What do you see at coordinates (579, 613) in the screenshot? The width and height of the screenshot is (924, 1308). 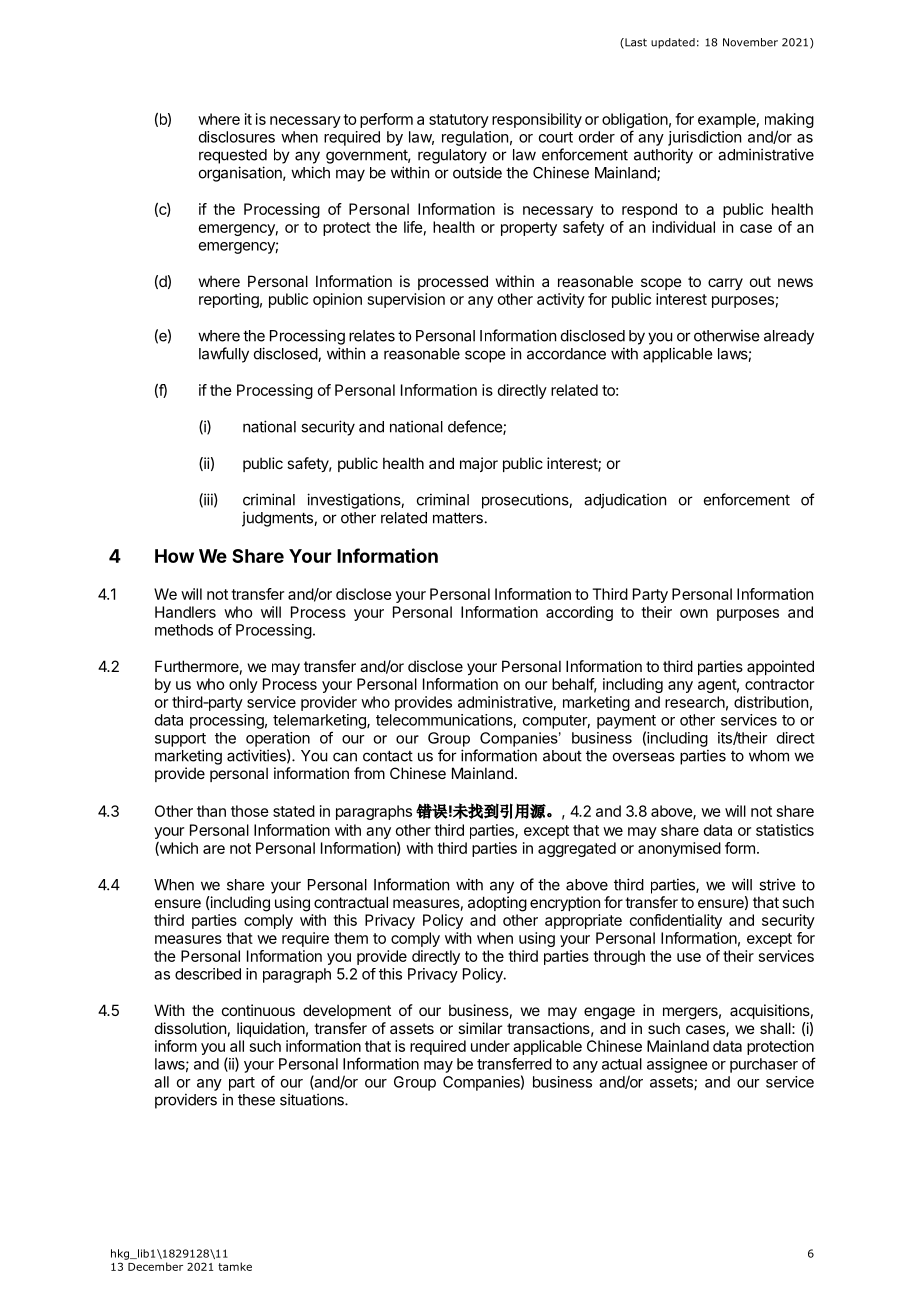 I see `according` at bounding box center [579, 613].
